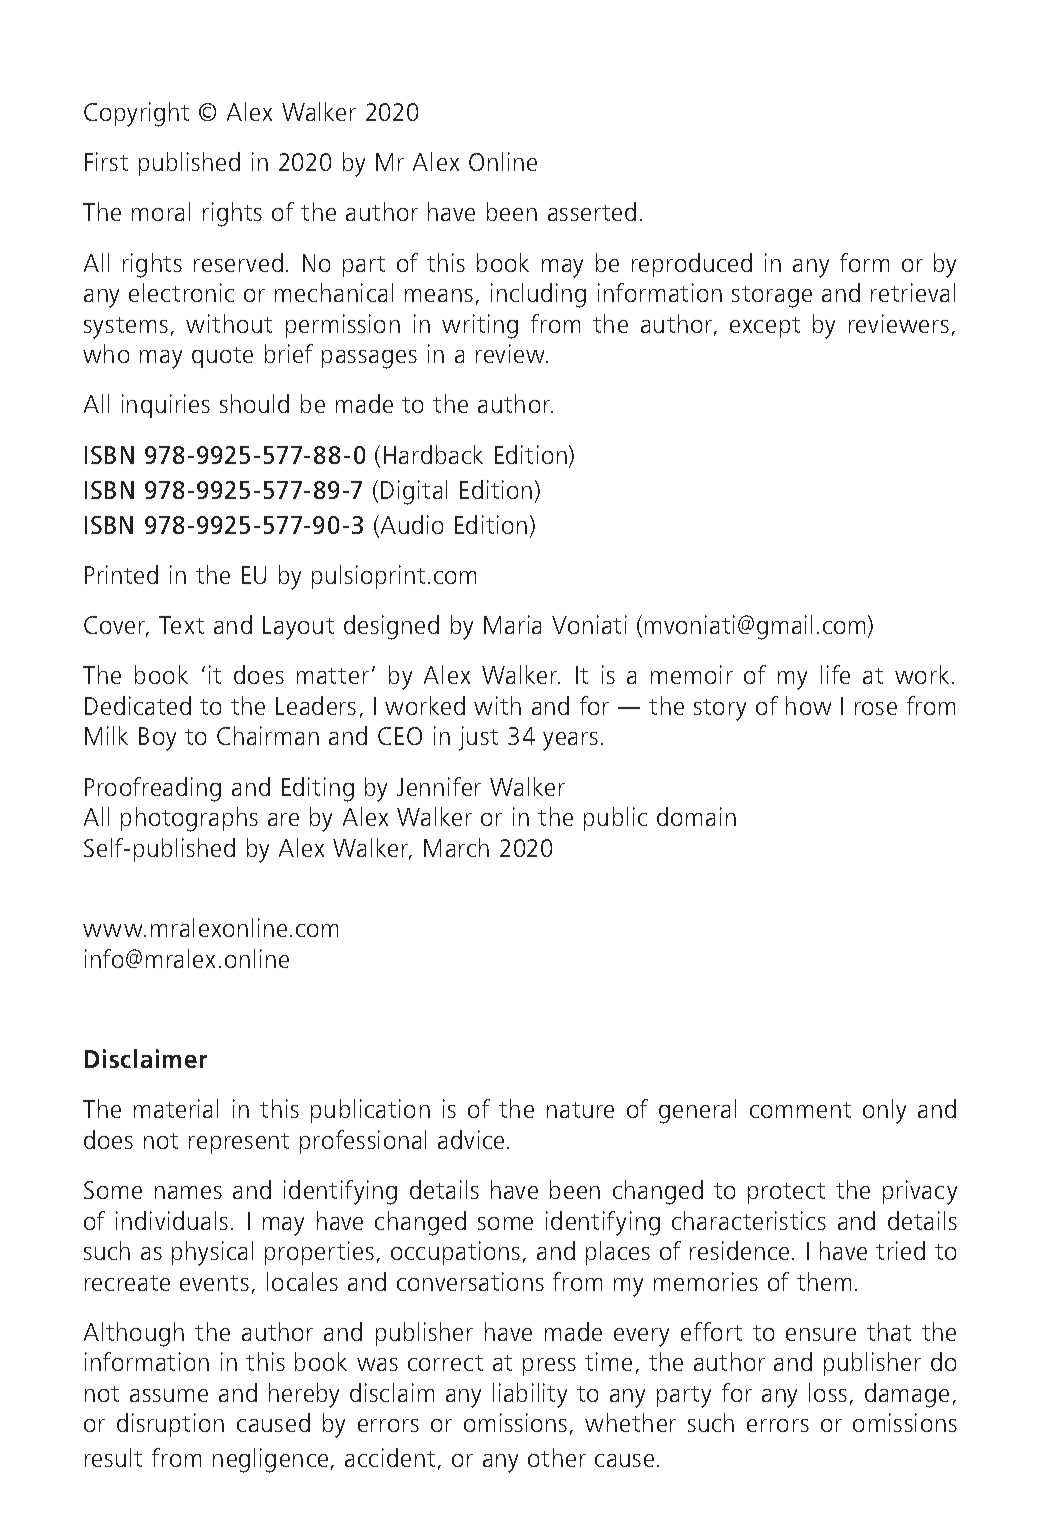 The width and height of the screenshot is (1041, 1540). I want to click on disruption, so click(170, 1425).
